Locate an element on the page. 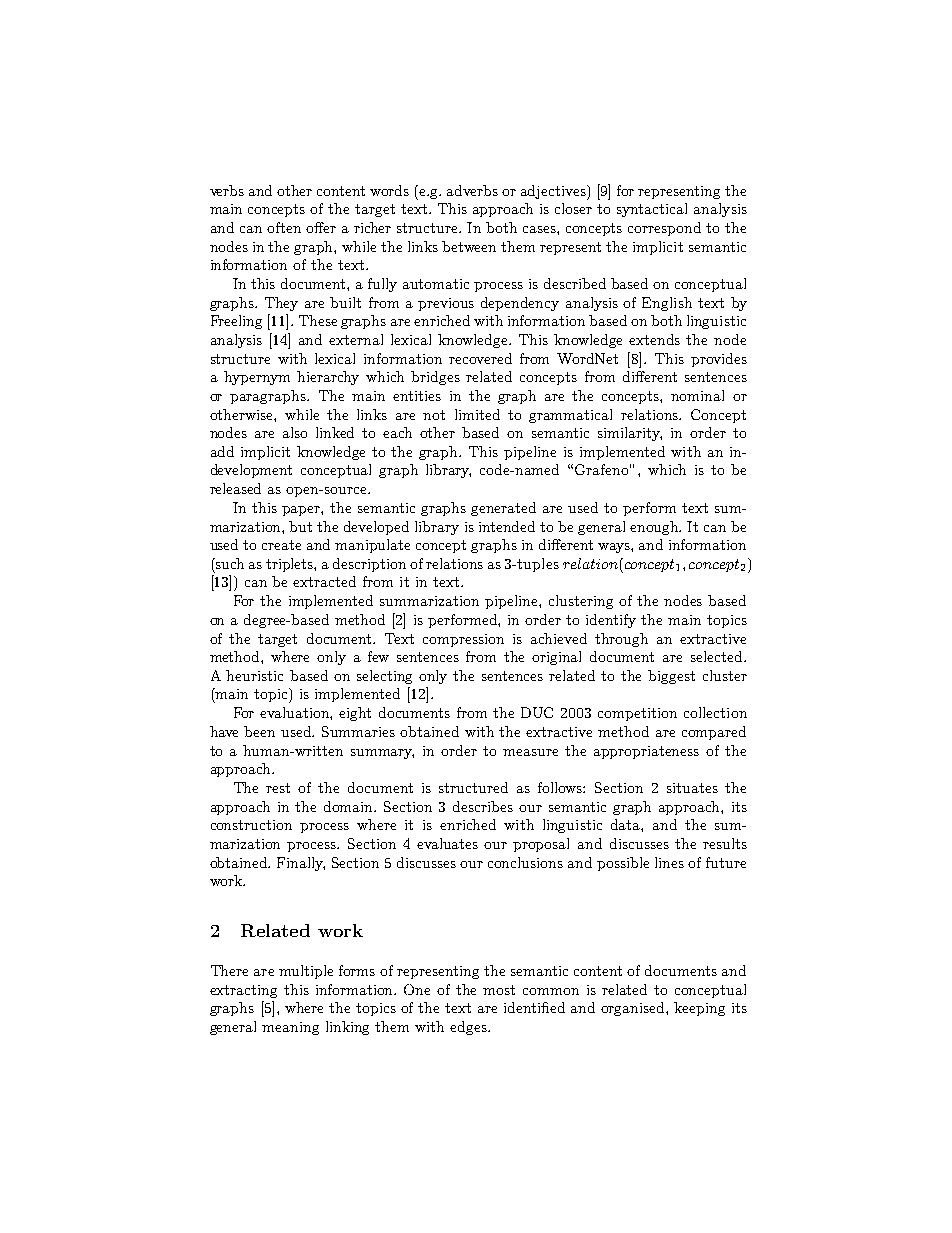 This image has height=1233, width=952. often is located at coordinates (284, 227).
